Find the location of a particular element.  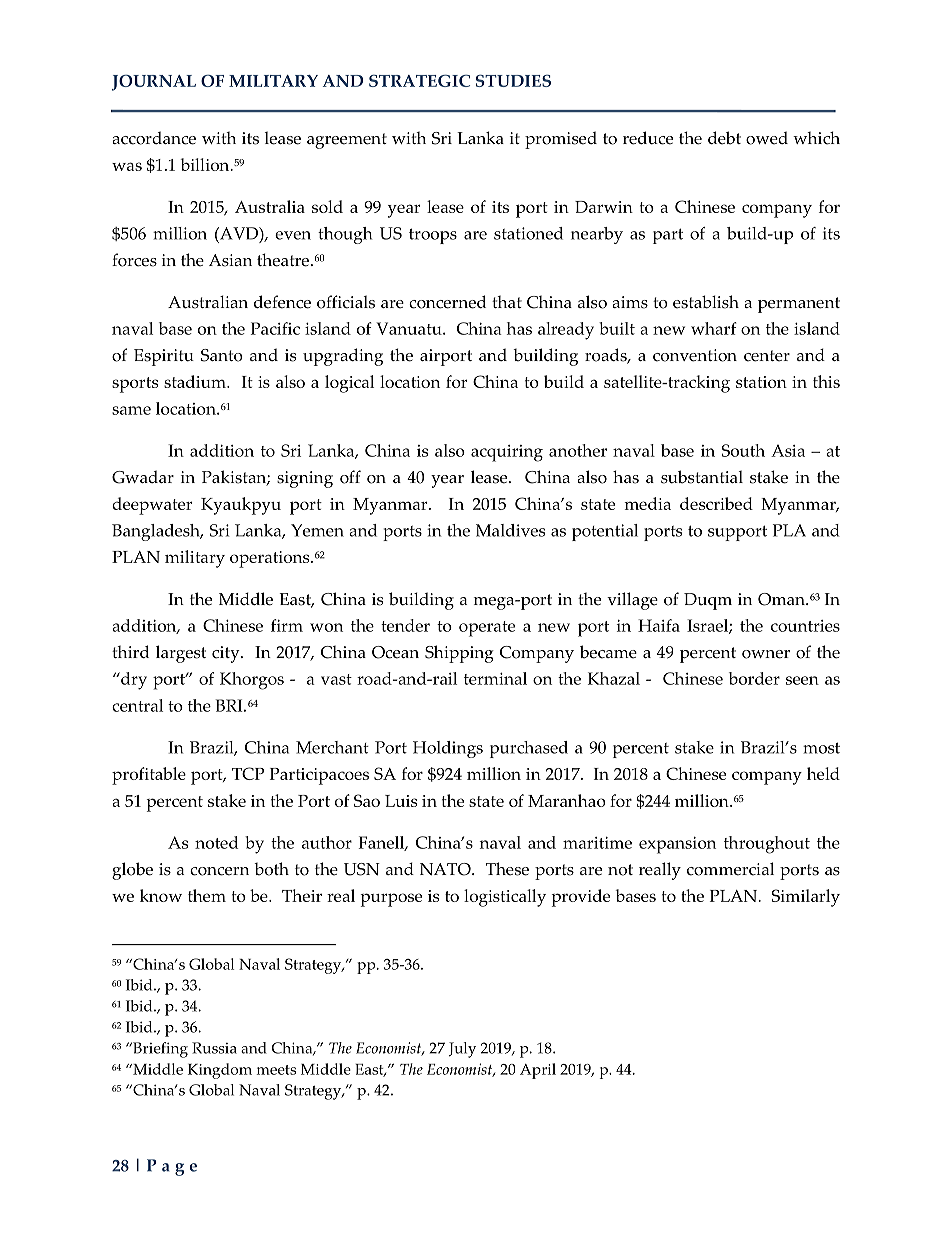

Russia is located at coordinates (214, 1048).
